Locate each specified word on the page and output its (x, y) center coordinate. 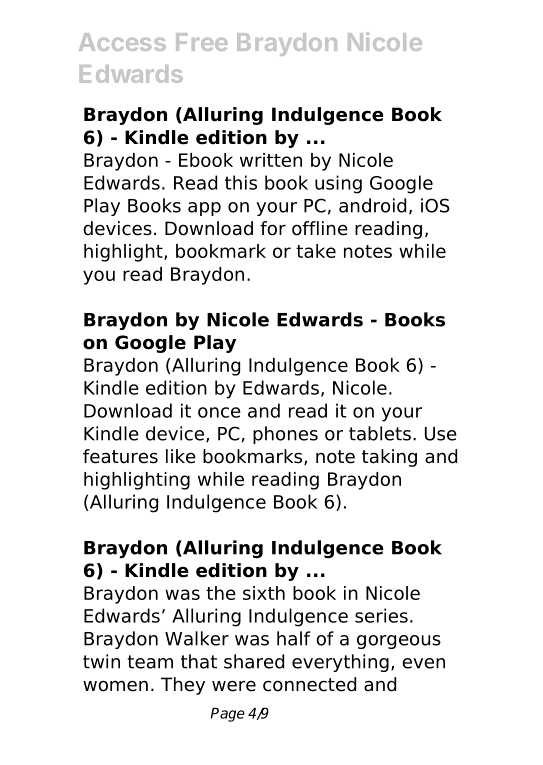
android (372, 205)
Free (202, 42)
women (115, 686)
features (120, 456)
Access (122, 42)
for (273, 228)
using (338, 184)
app (204, 209)
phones (285, 435)
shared (254, 661)
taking (389, 458)
